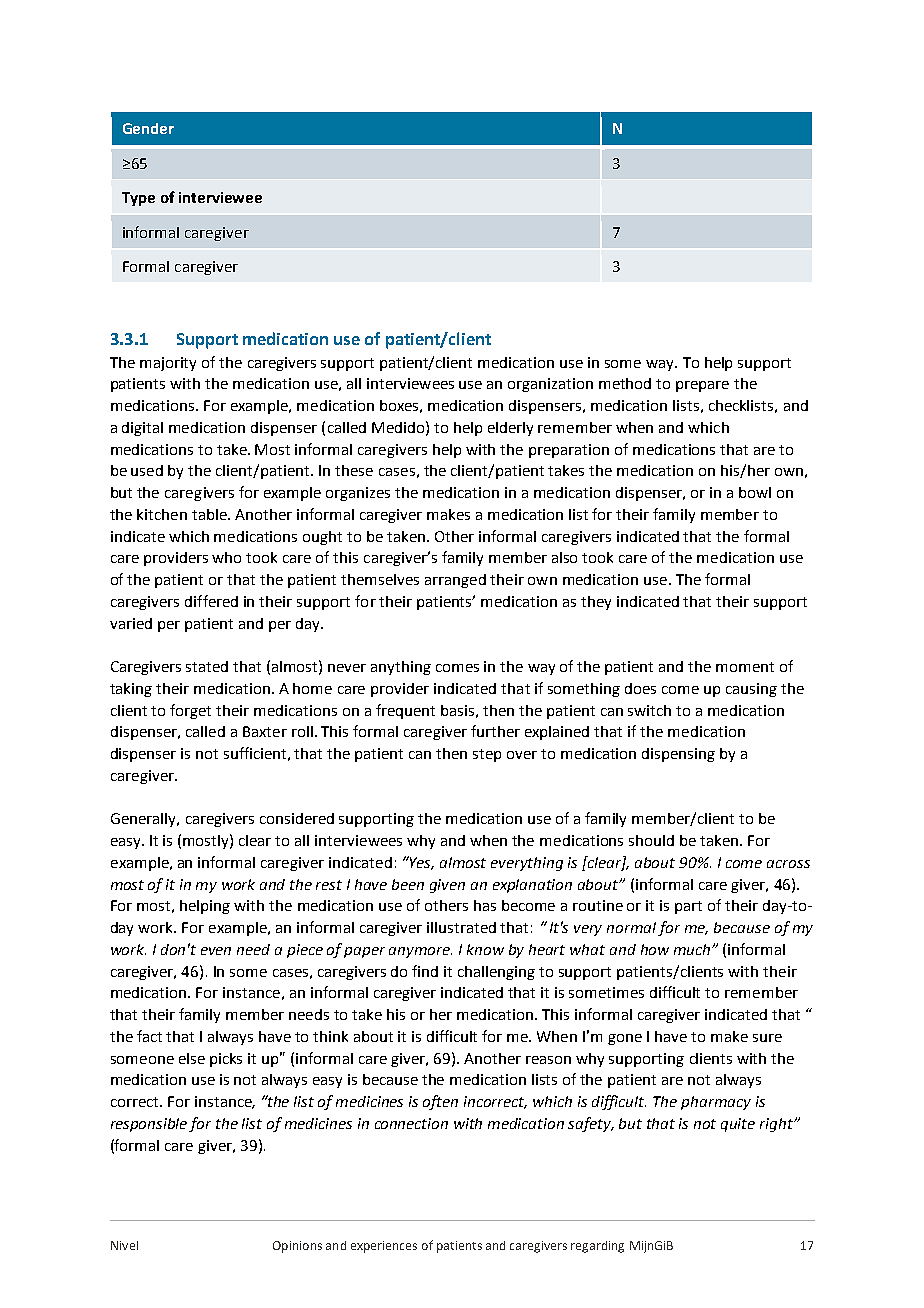 This document has height=1308, width=924. I want to click on organization, so click(550, 385).
